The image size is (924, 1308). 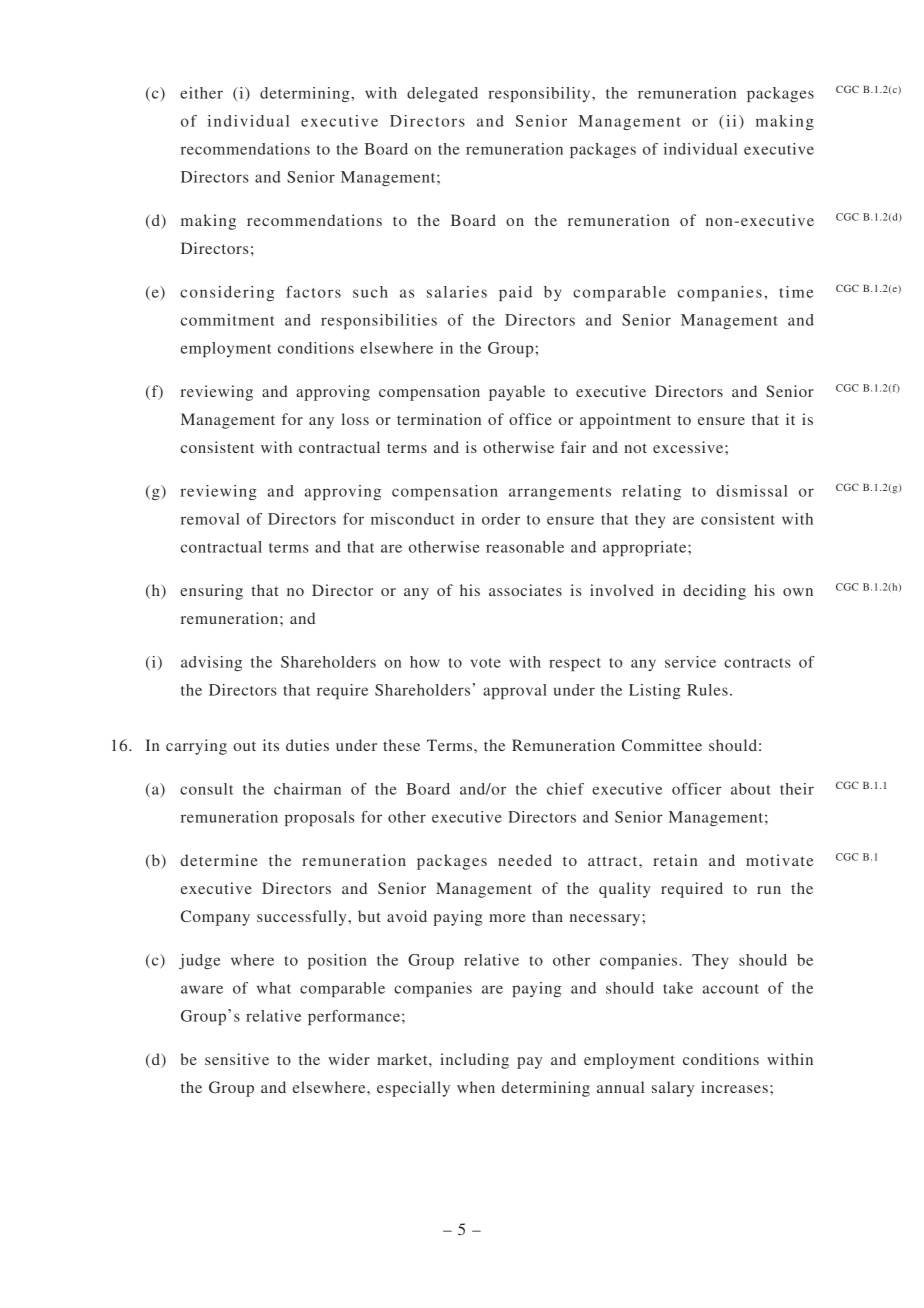 I want to click on increases, so click(x=734, y=1087).
